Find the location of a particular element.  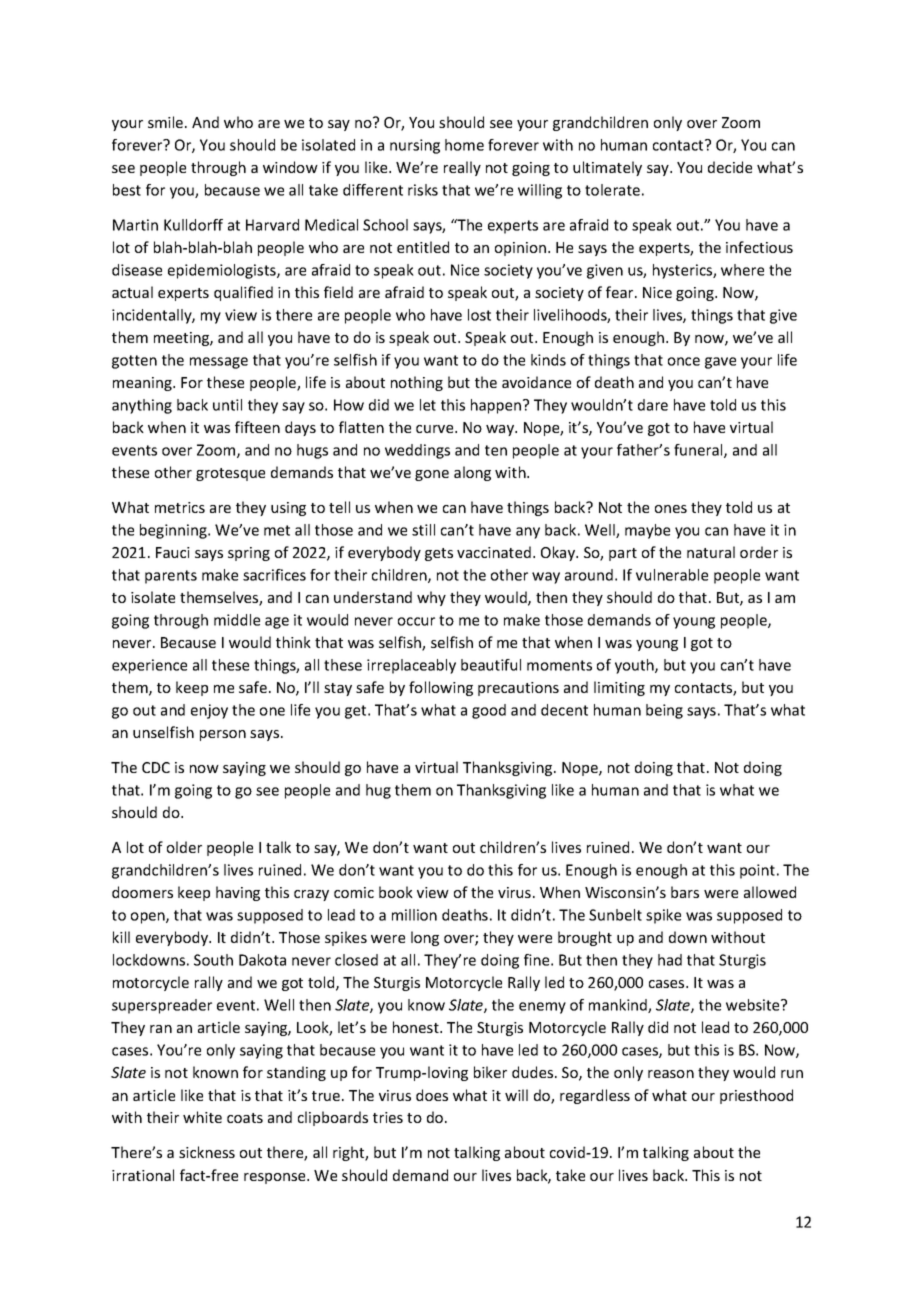

does is located at coordinates (432, 1095).
